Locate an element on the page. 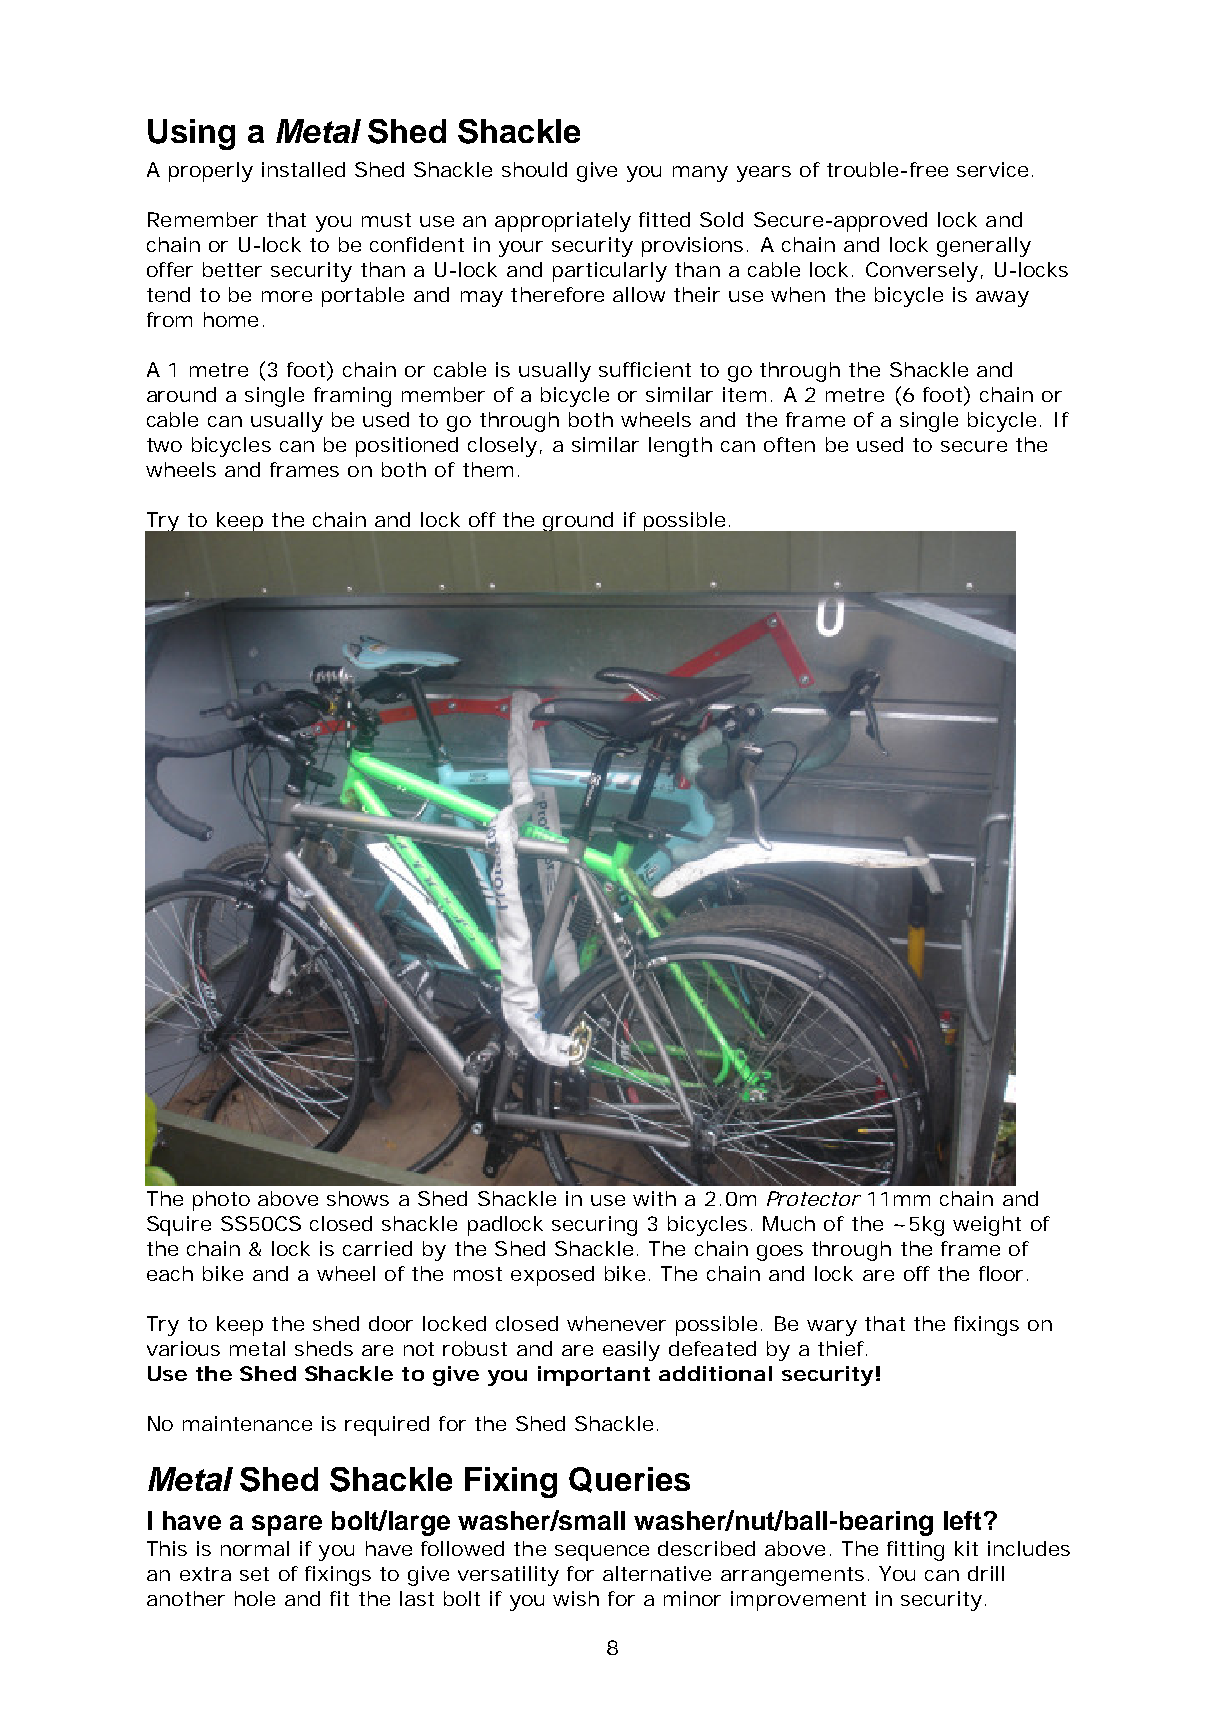 The width and height of the document is (1225, 1733). service is located at coordinates (992, 169).
